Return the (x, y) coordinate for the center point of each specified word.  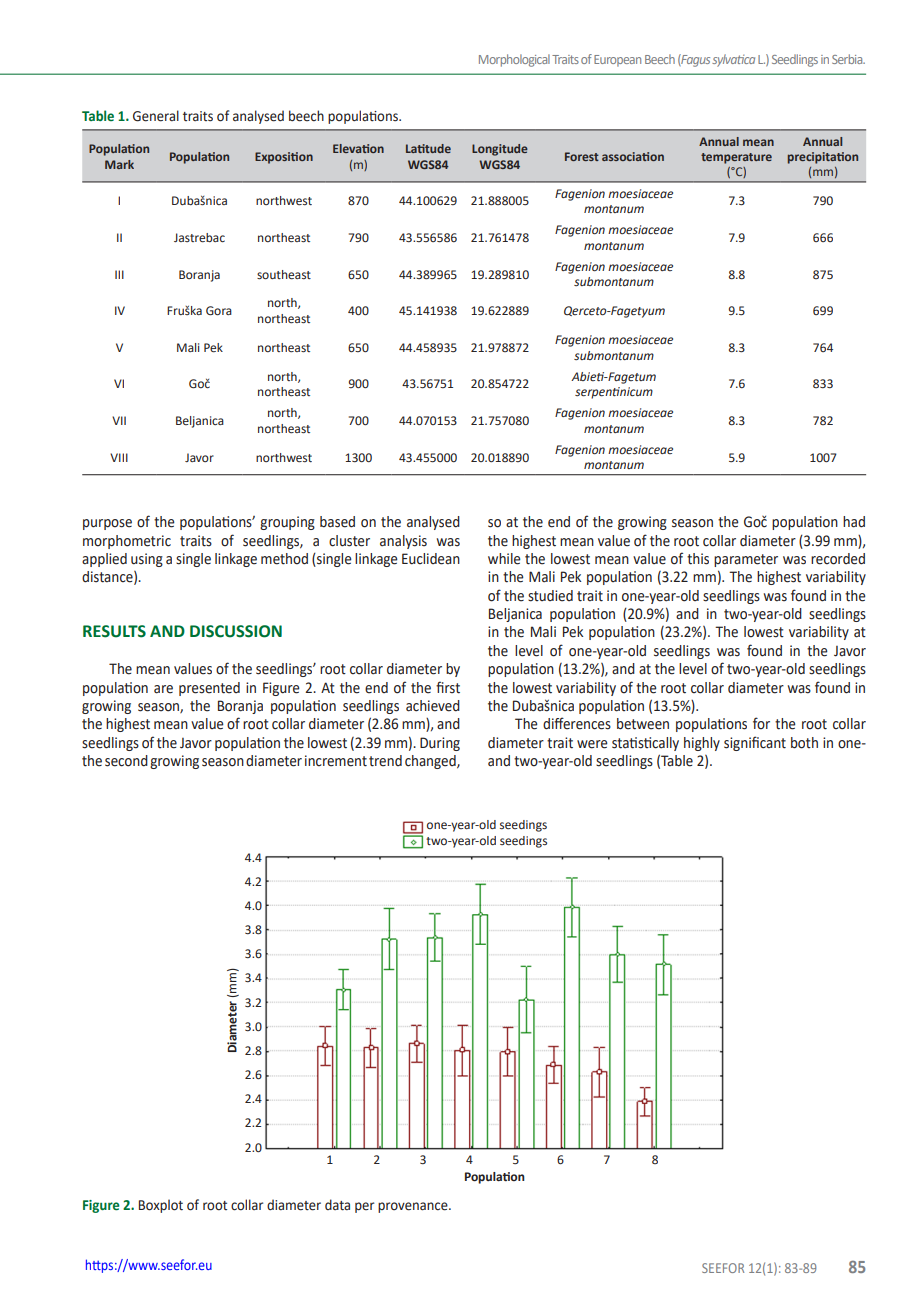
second (126, 761)
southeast (284, 275)
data (337, 1205)
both (804, 743)
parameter (746, 560)
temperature (736, 158)
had (854, 522)
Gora (219, 311)
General (156, 116)
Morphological (514, 60)
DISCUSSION (236, 631)
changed (431, 762)
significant (755, 743)
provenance (414, 1207)
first (448, 687)
